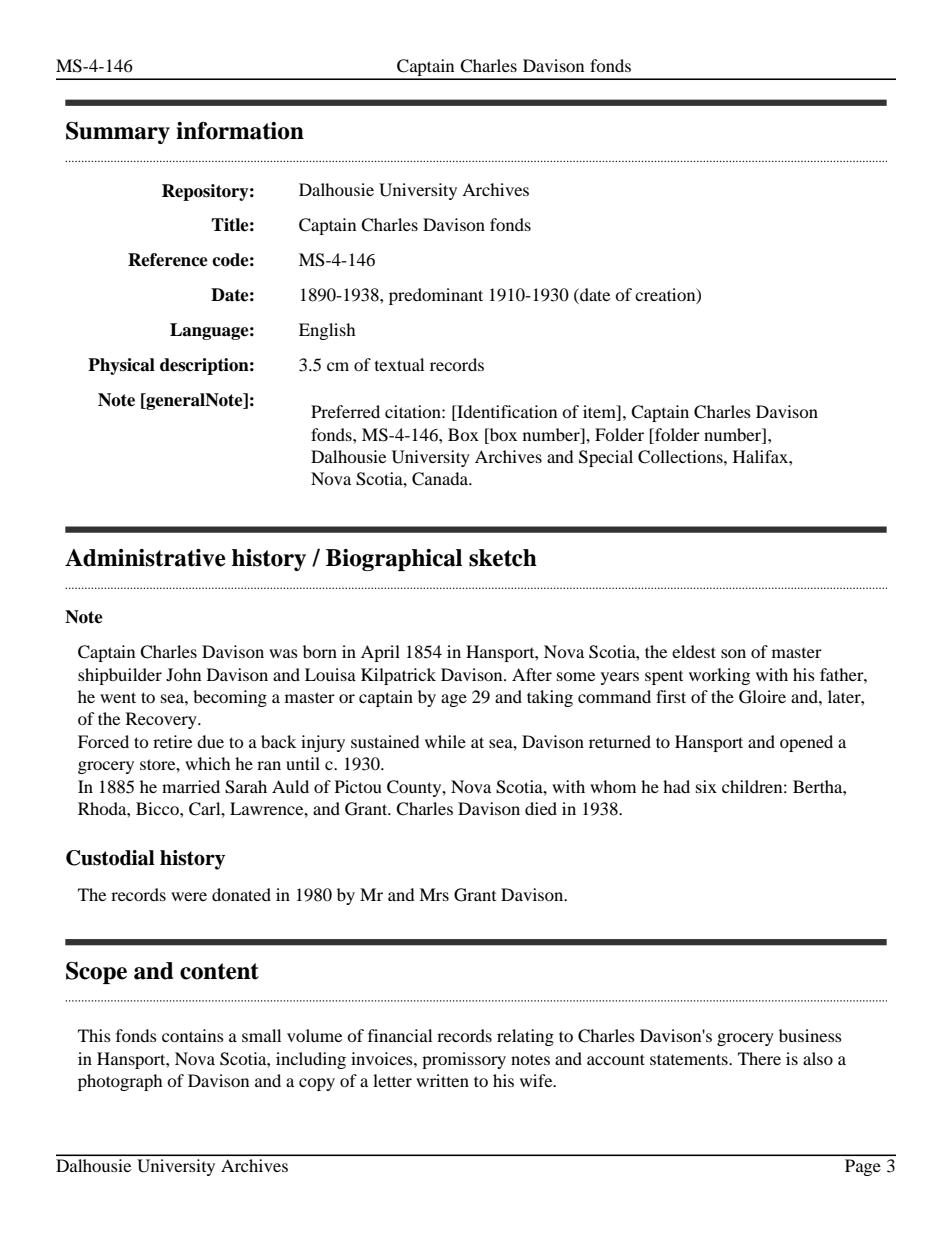 The image size is (952, 1233). Describe the element at coordinates (240, 130) in the screenshot. I see `information` at that location.
